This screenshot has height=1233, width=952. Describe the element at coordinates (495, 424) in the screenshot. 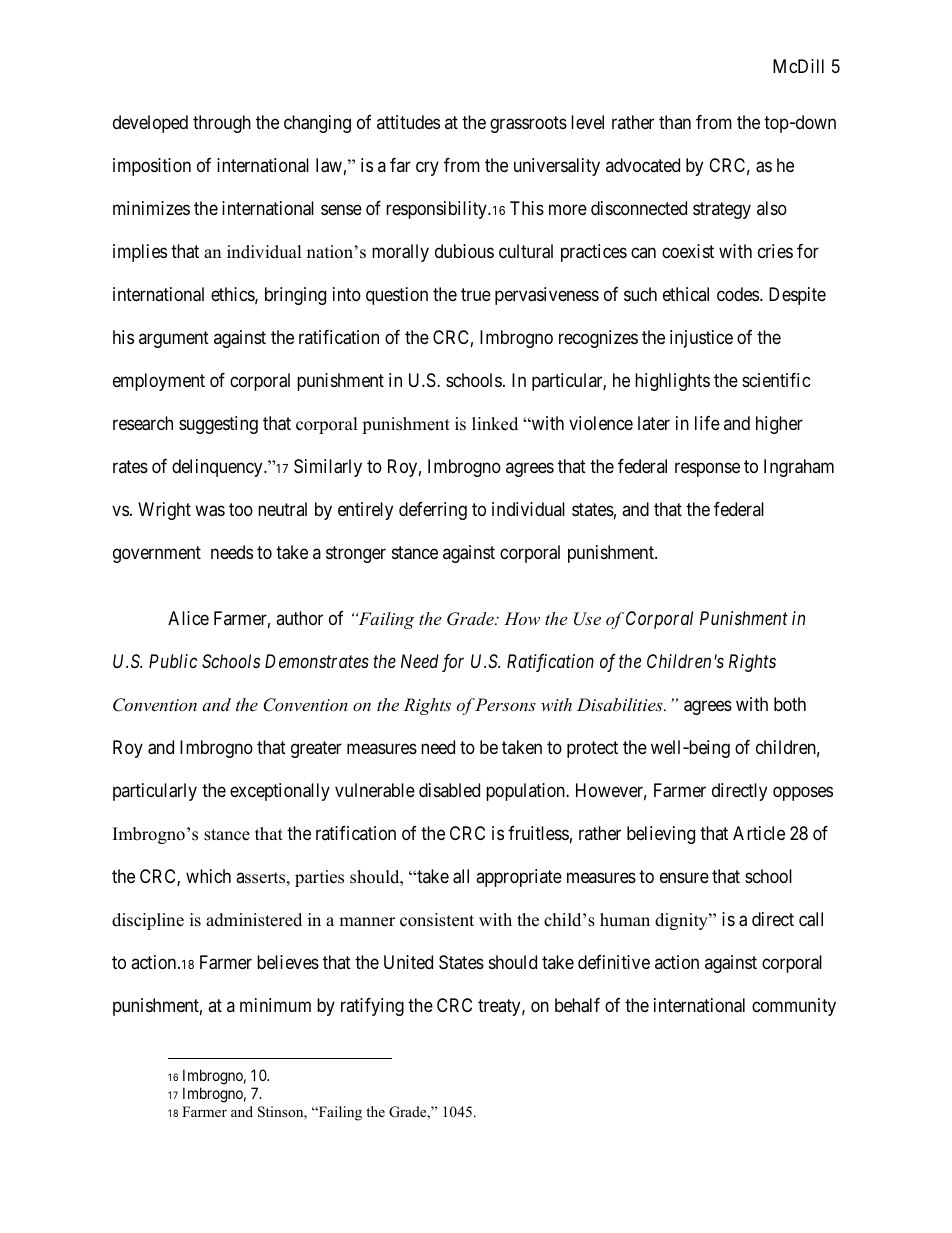

I see `linked` at that location.
